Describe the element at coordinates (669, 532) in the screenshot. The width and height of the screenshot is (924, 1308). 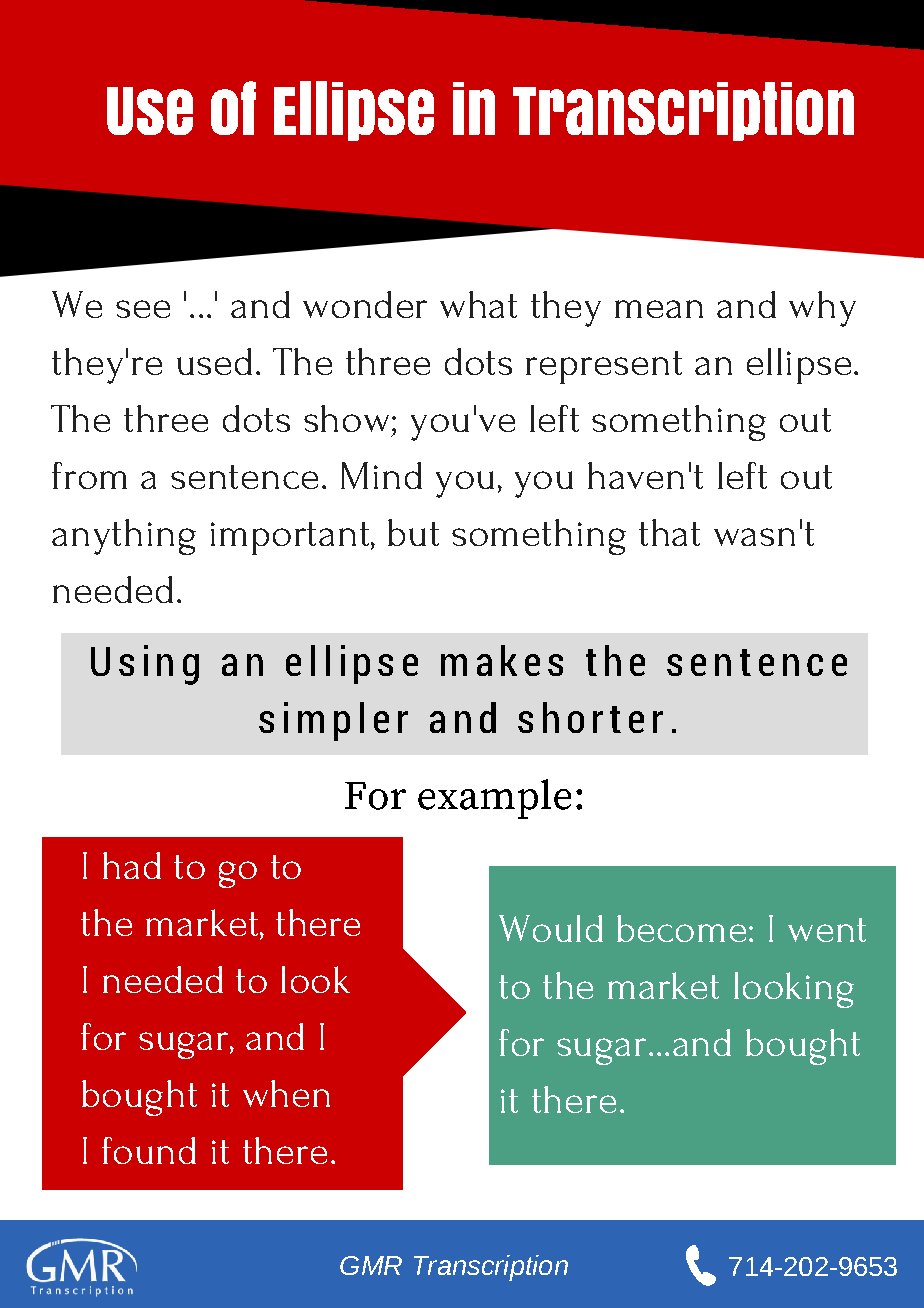
I see `that` at that location.
